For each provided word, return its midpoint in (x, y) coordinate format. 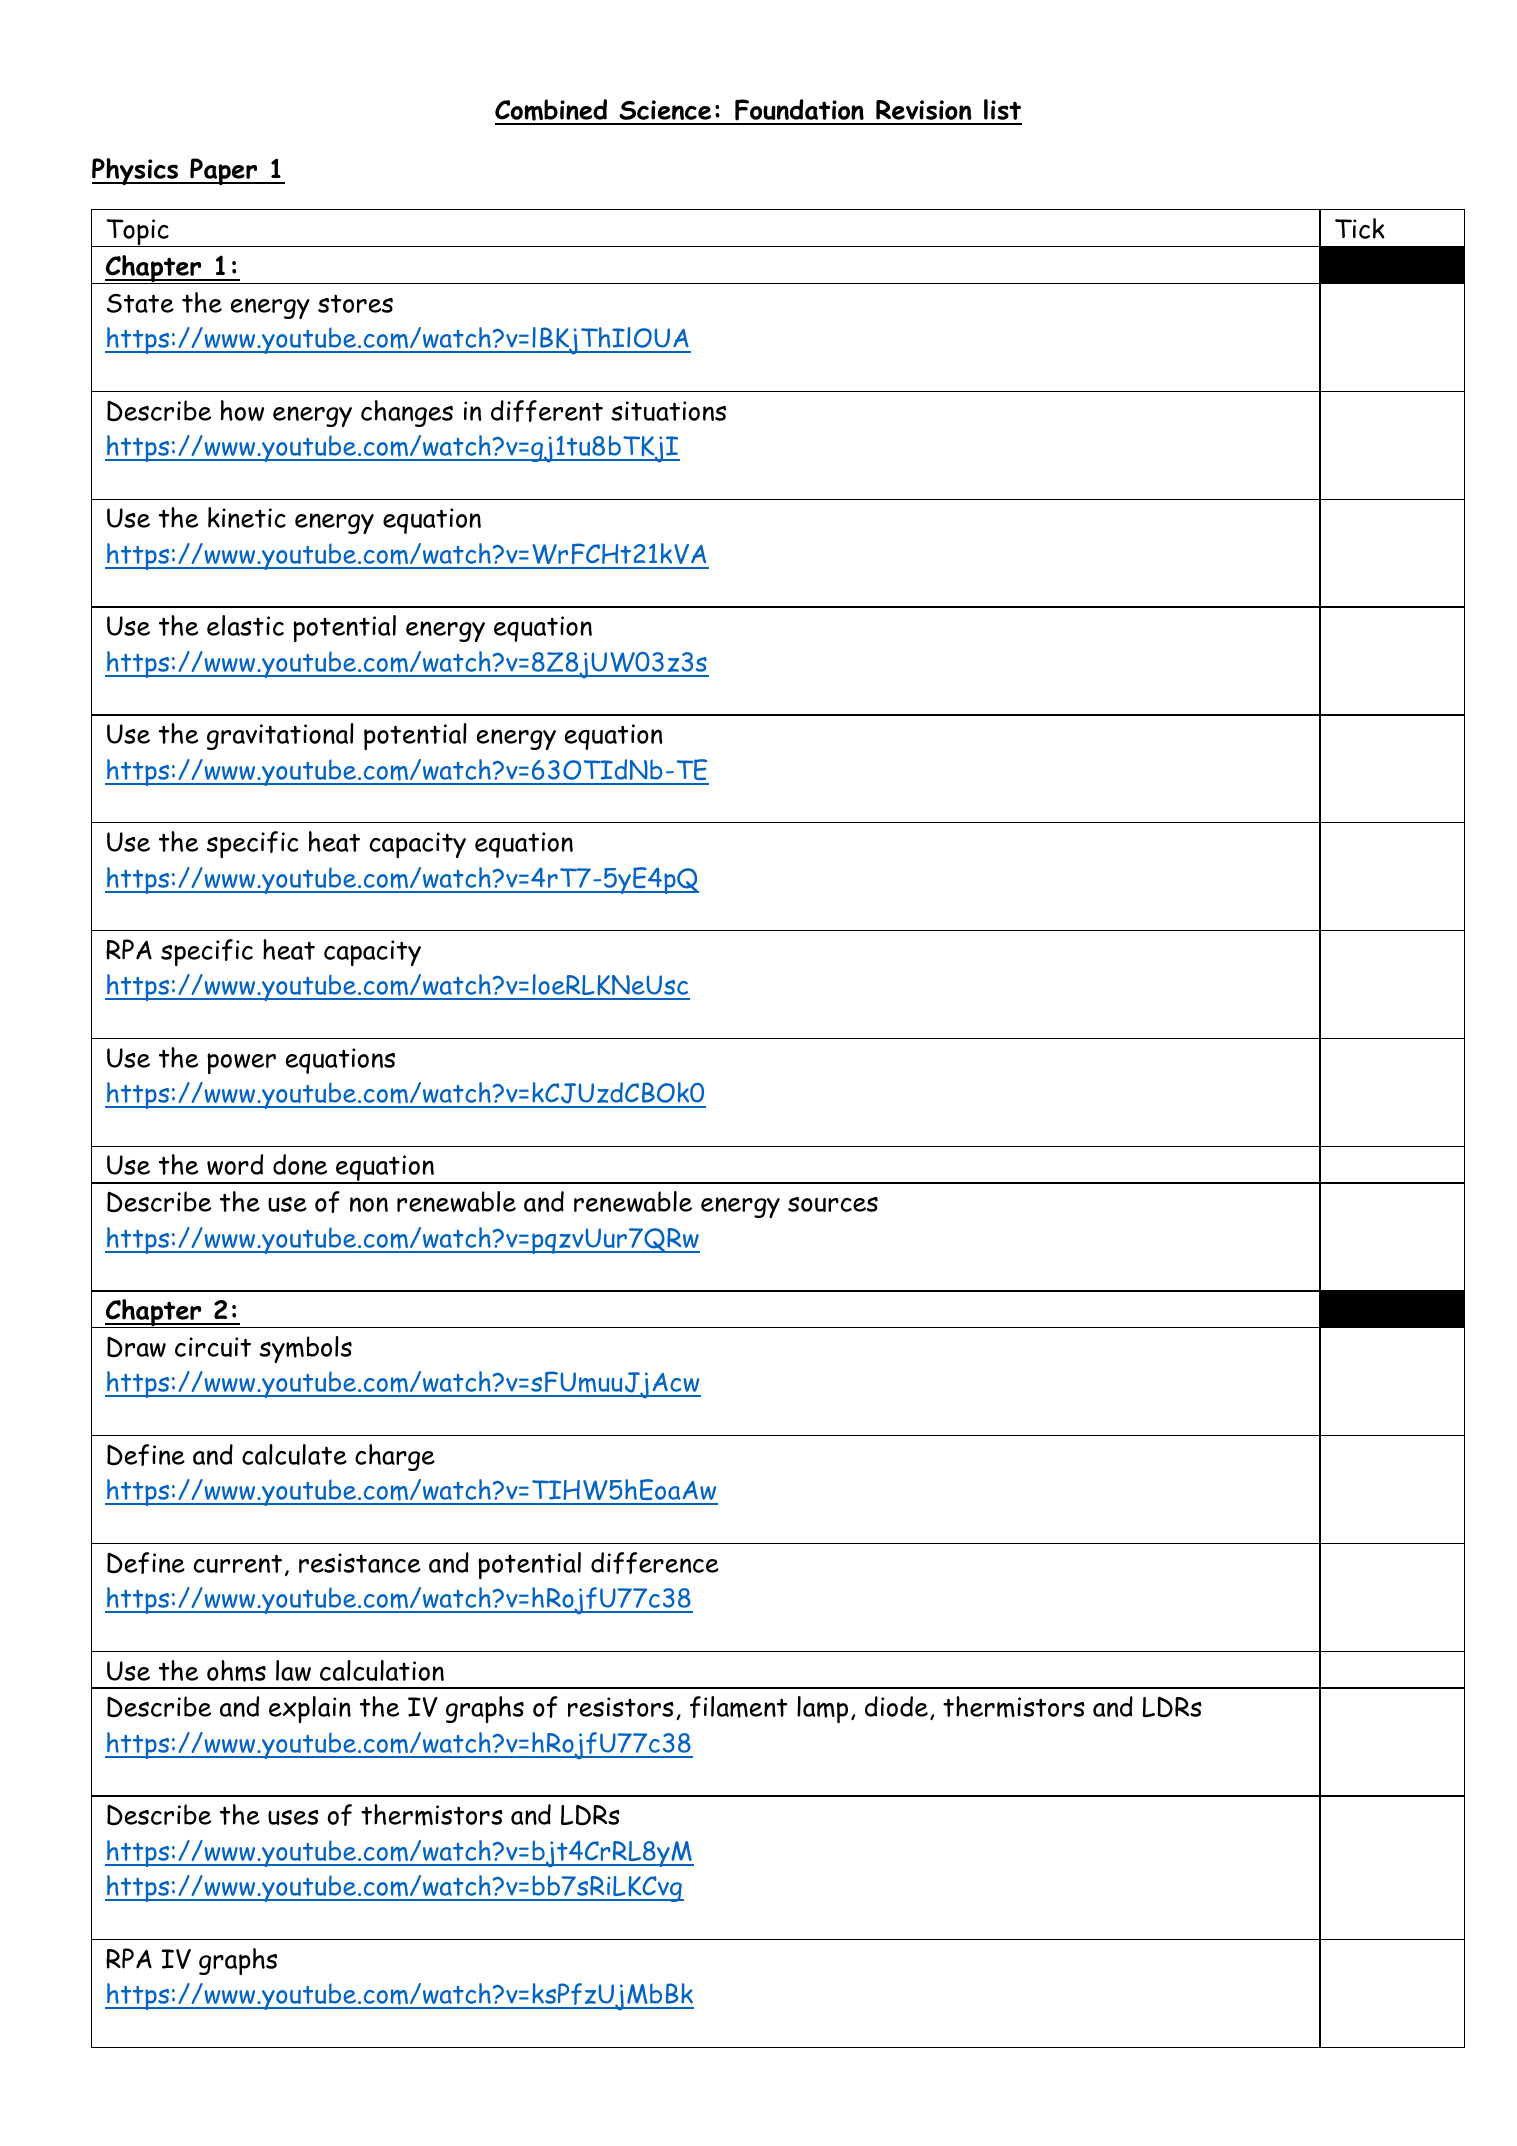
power (241, 1063)
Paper (224, 171)
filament (738, 1707)
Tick (1360, 228)
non (369, 1204)
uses (293, 1817)
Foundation (799, 111)
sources (833, 1204)
